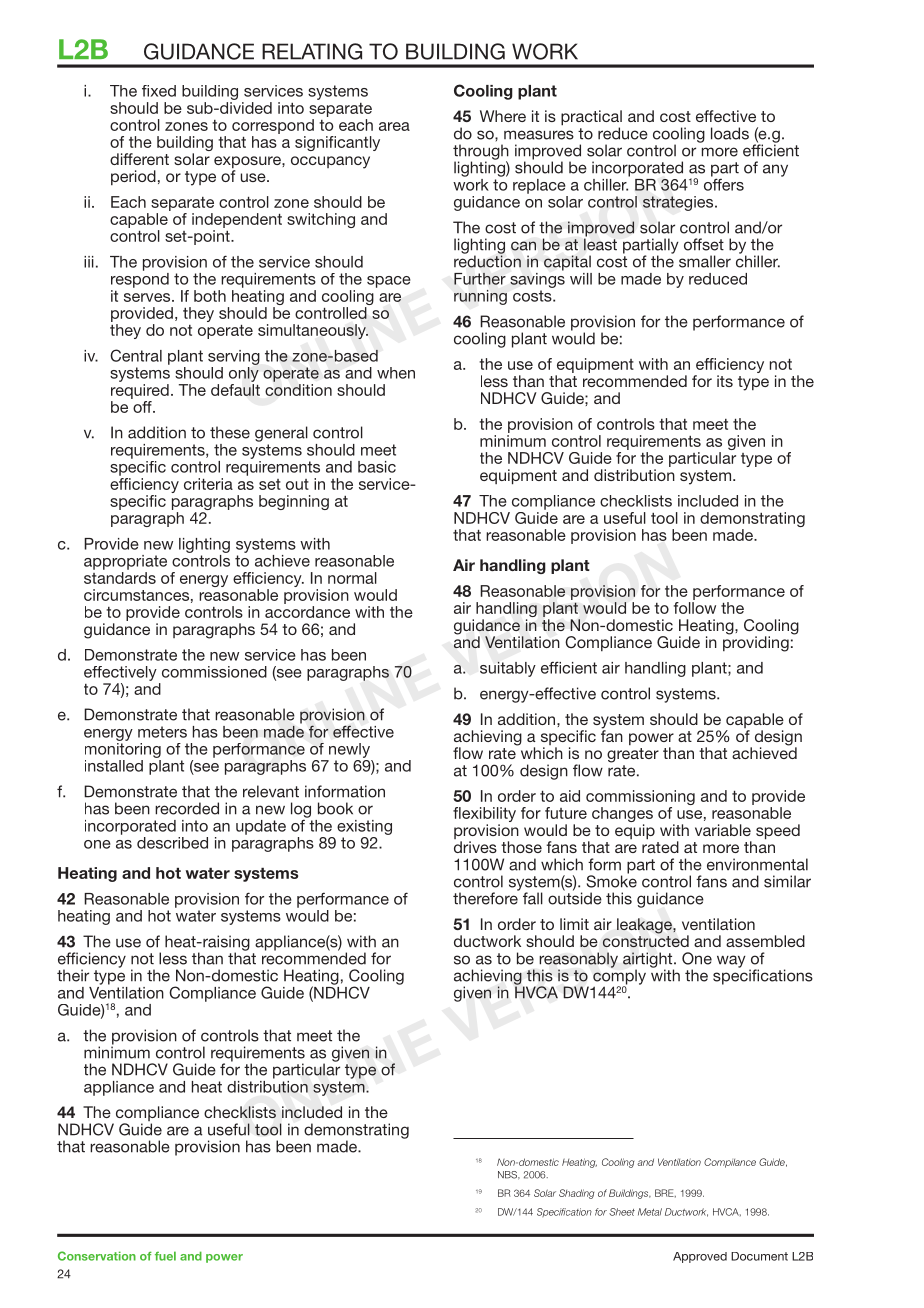  I want to click on suitably, so click(508, 669).
